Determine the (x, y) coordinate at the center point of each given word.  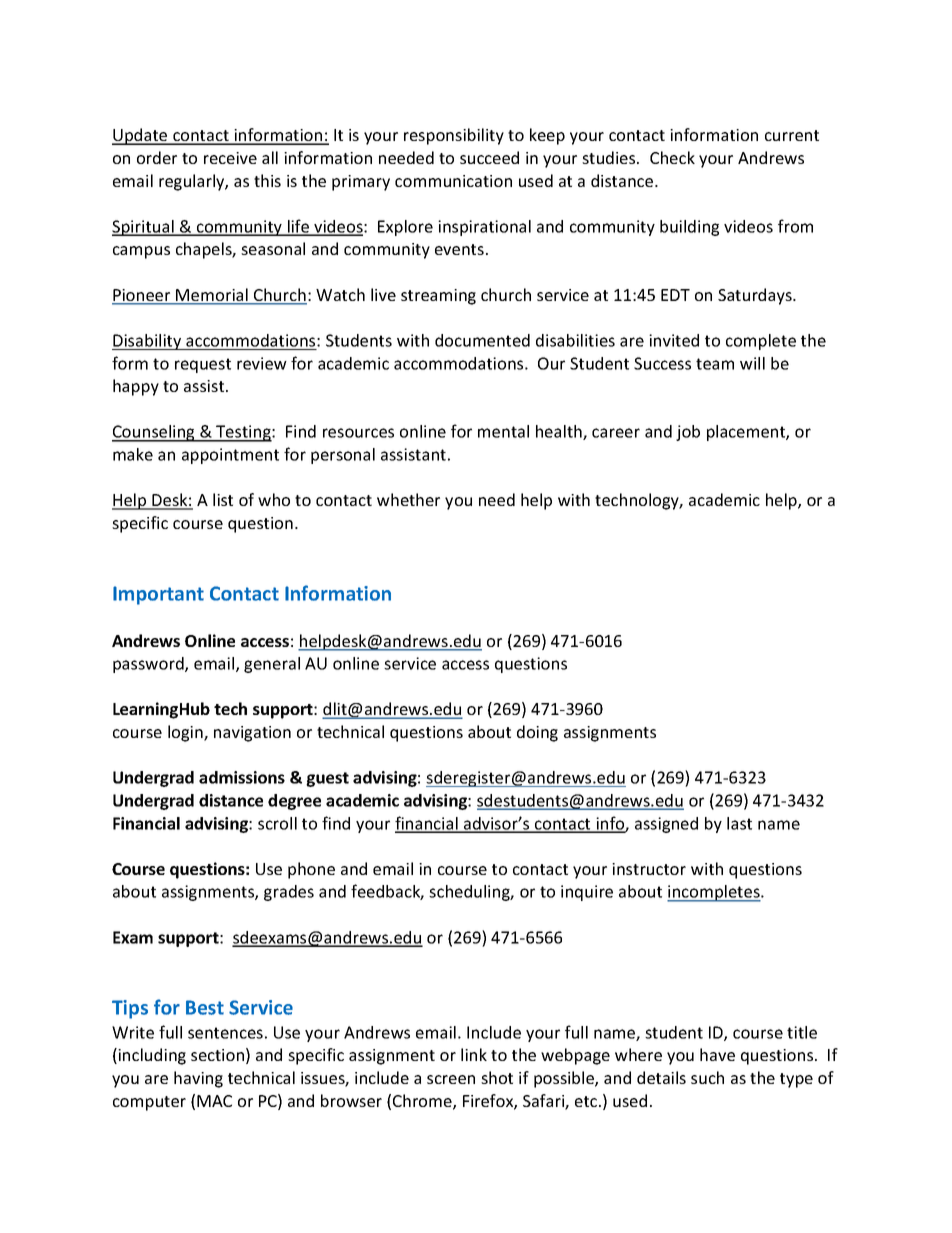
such (707, 1077)
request (203, 365)
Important (158, 595)
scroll (277, 823)
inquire (587, 893)
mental (503, 431)
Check (672, 157)
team (715, 364)
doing (537, 733)
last (739, 823)
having (198, 1079)
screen (451, 1079)
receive (230, 158)
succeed (489, 157)
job (688, 433)
